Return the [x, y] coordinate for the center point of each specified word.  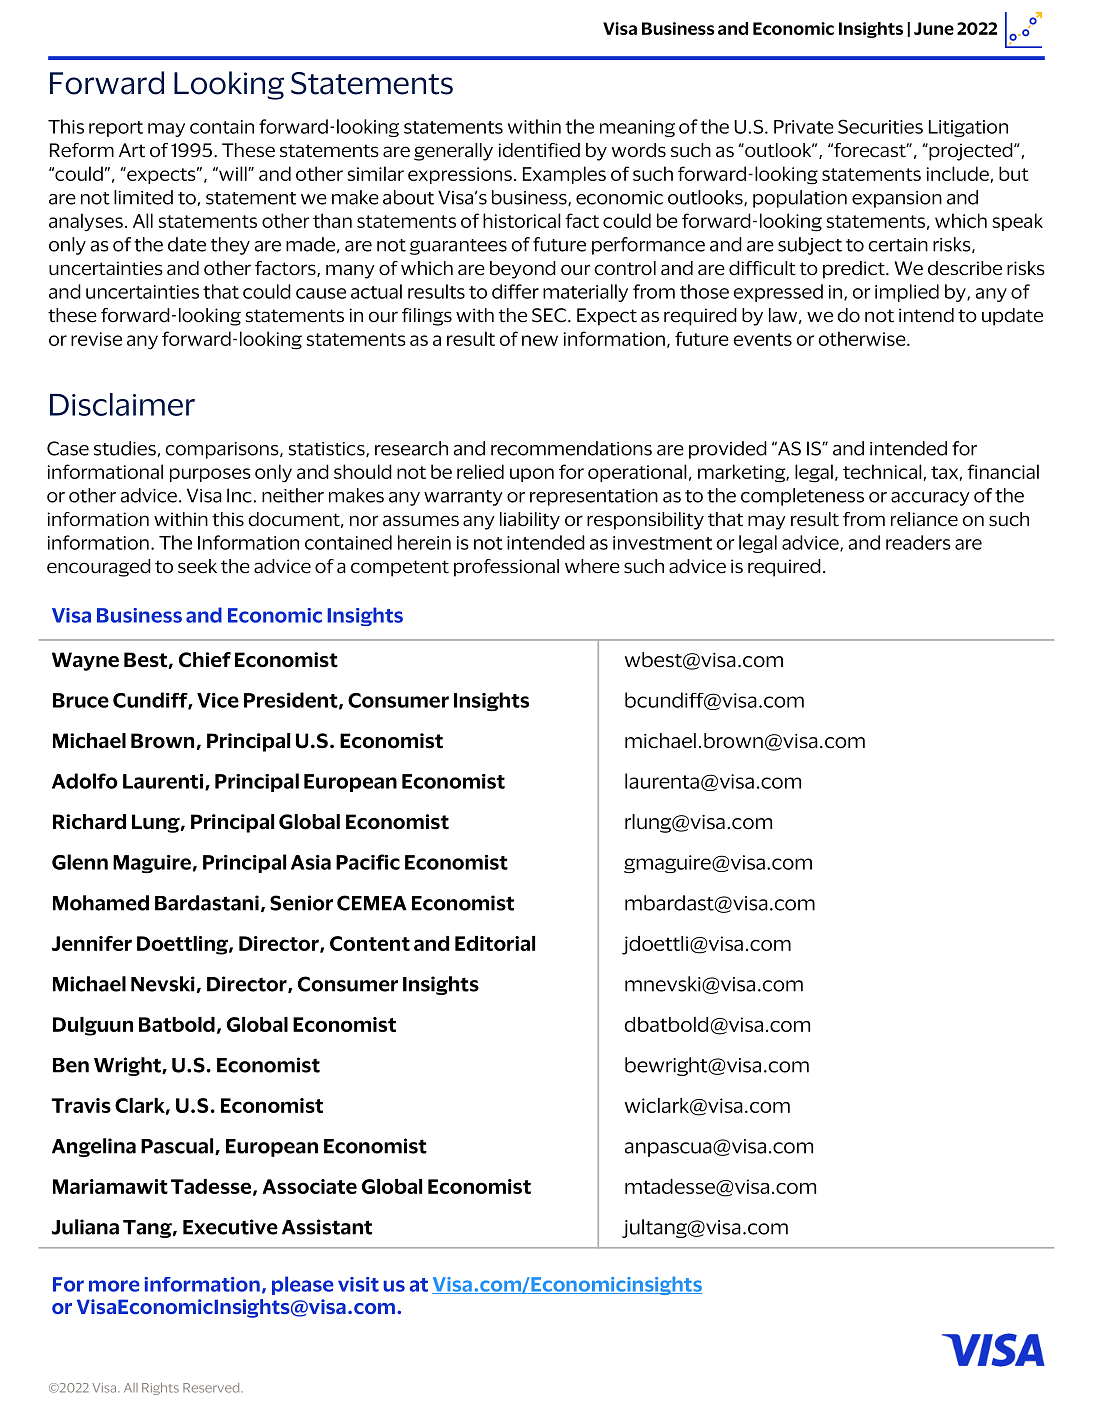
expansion [897, 199]
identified [539, 150]
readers [918, 542]
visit [358, 1284]
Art [132, 150]
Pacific [368, 862]
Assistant [327, 1227]
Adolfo [85, 781]
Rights [160, 1389]
